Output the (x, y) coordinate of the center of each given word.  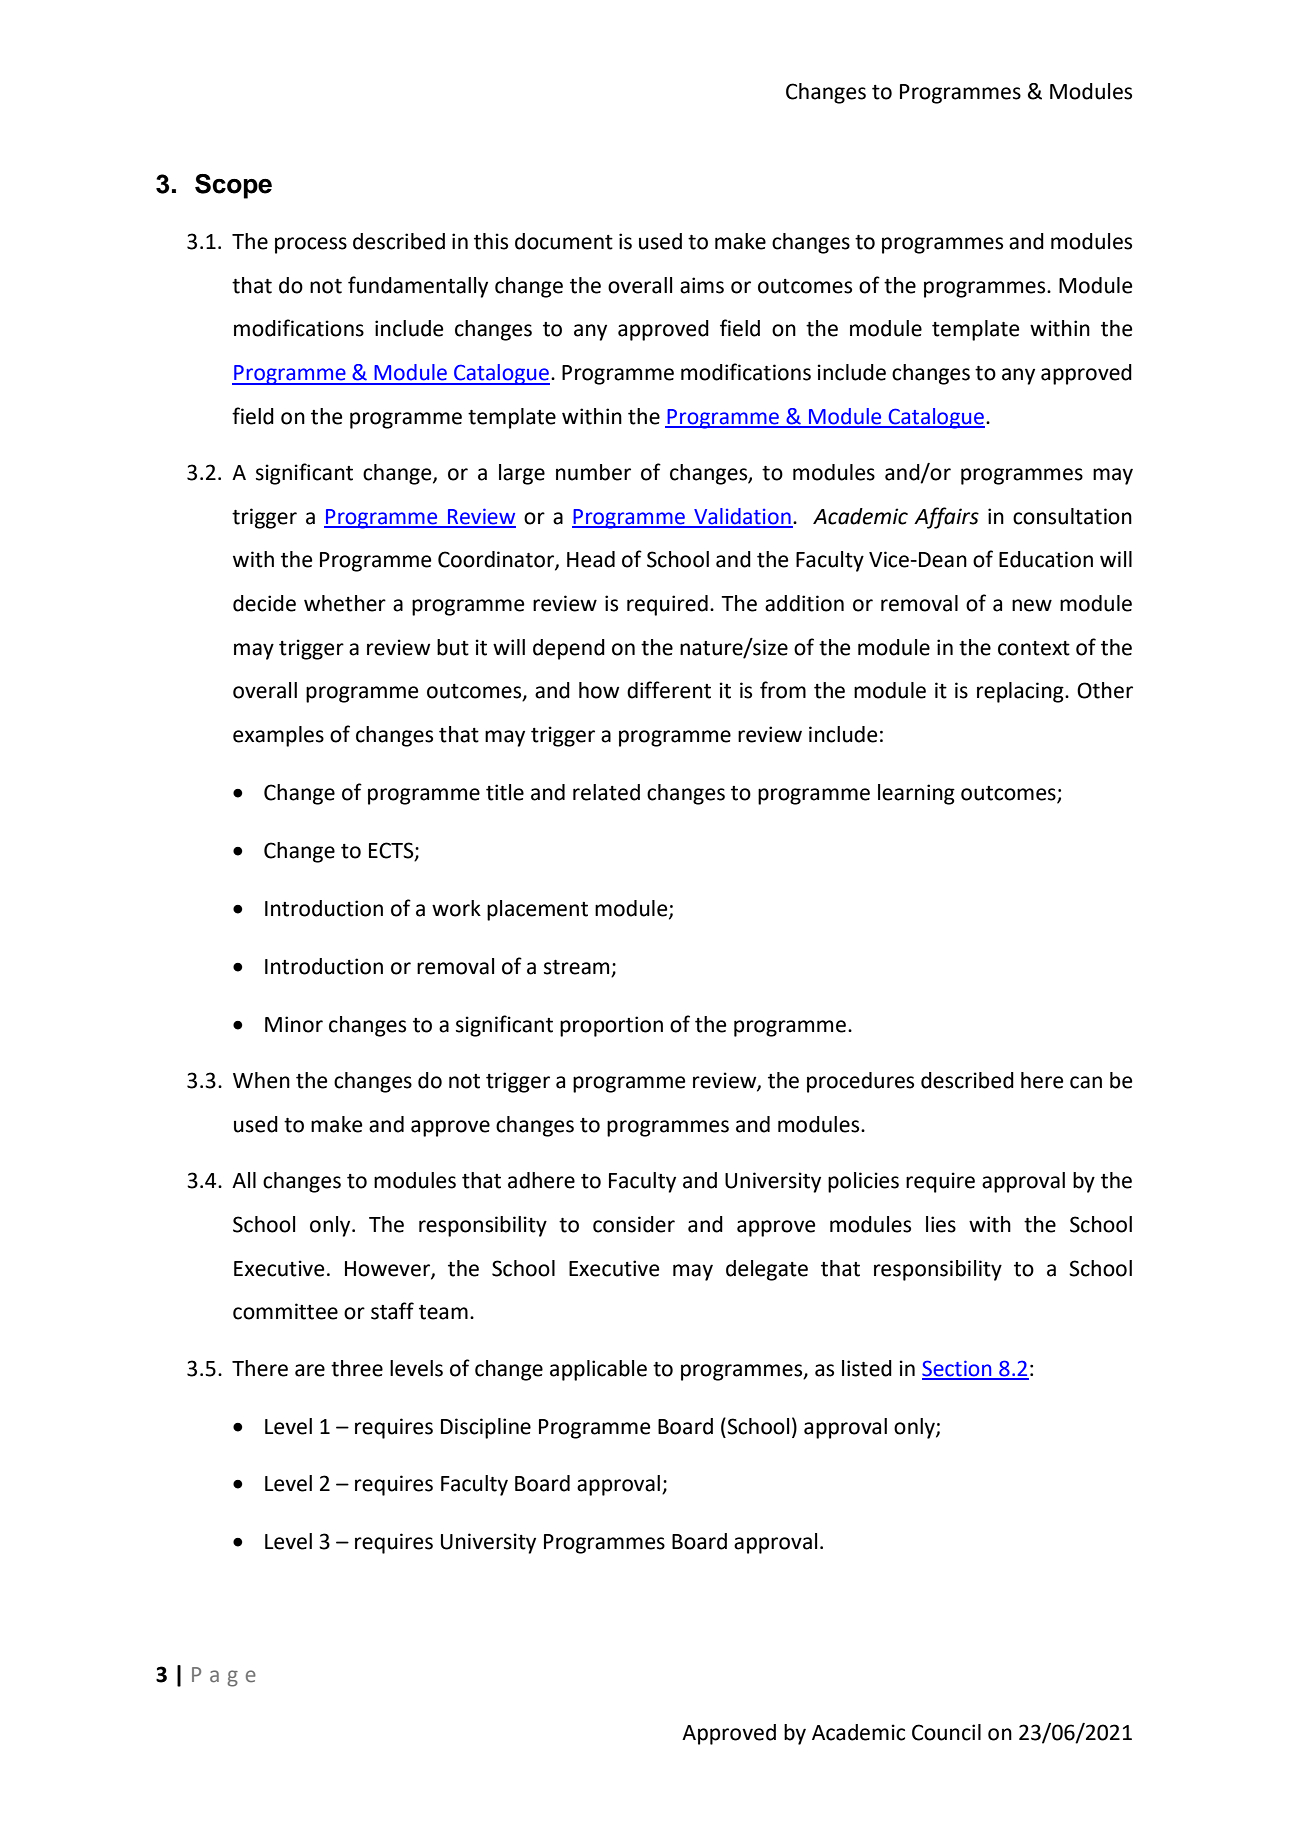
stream (576, 967)
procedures (860, 1082)
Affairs (946, 518)
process (311, 245)
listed (867, 1368)
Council (946, 1732)
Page (224, 1677)
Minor (294, 1024)
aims (702, 285)
